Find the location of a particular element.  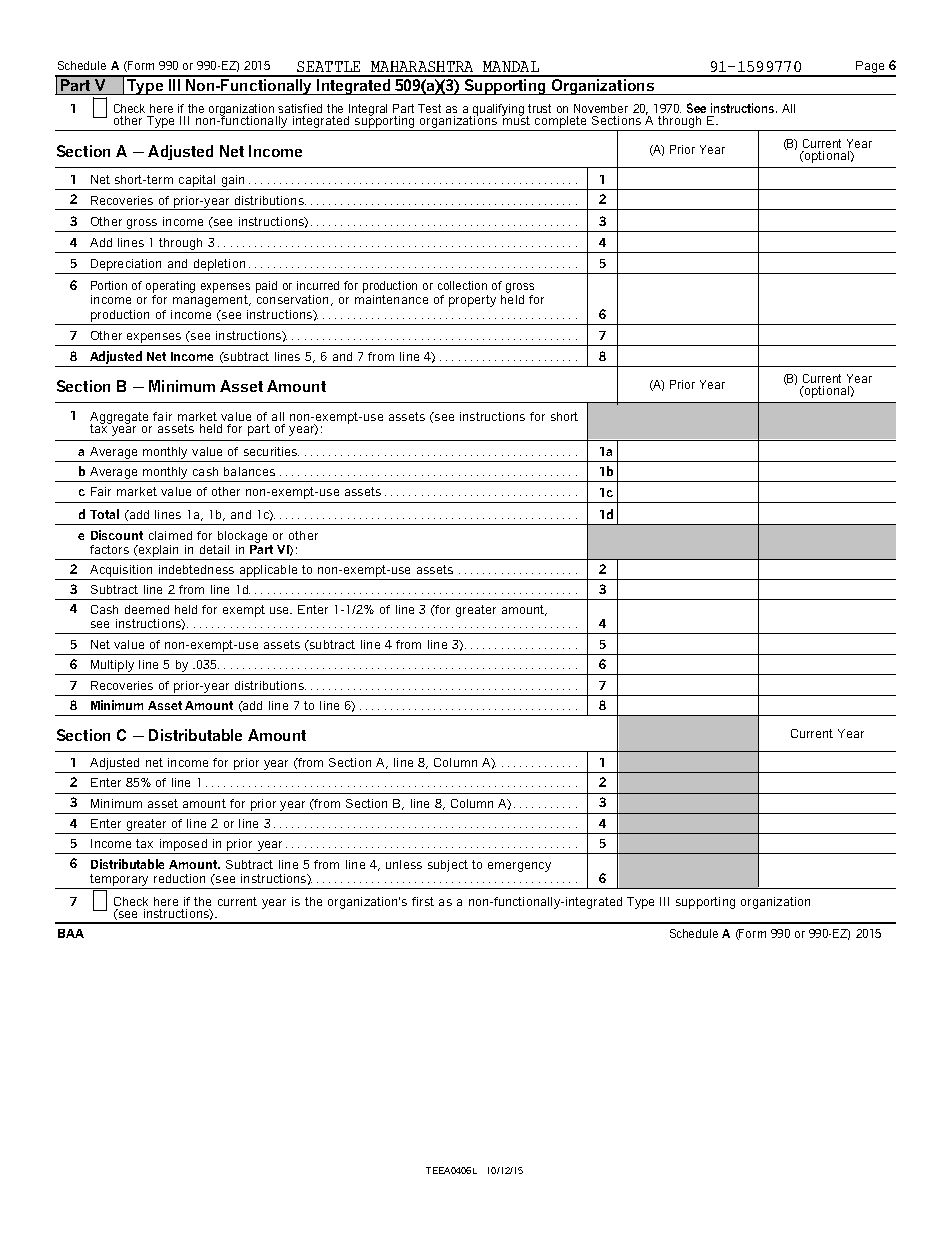

incurred is located at coordinates (318, 285).
